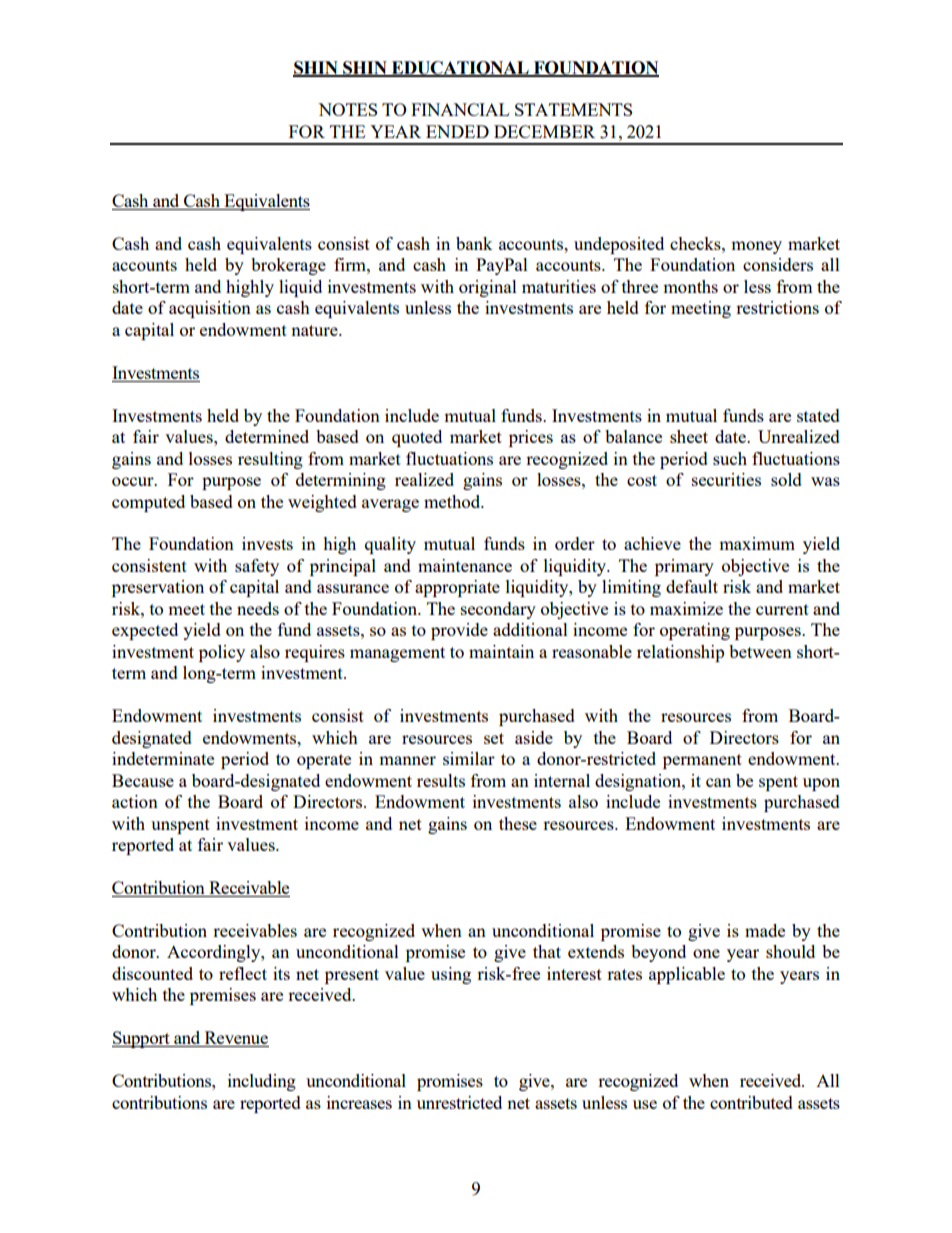  What do you see at coordinates (730, 458) in the page?
I see `such` at bounding box center [730, 458].
